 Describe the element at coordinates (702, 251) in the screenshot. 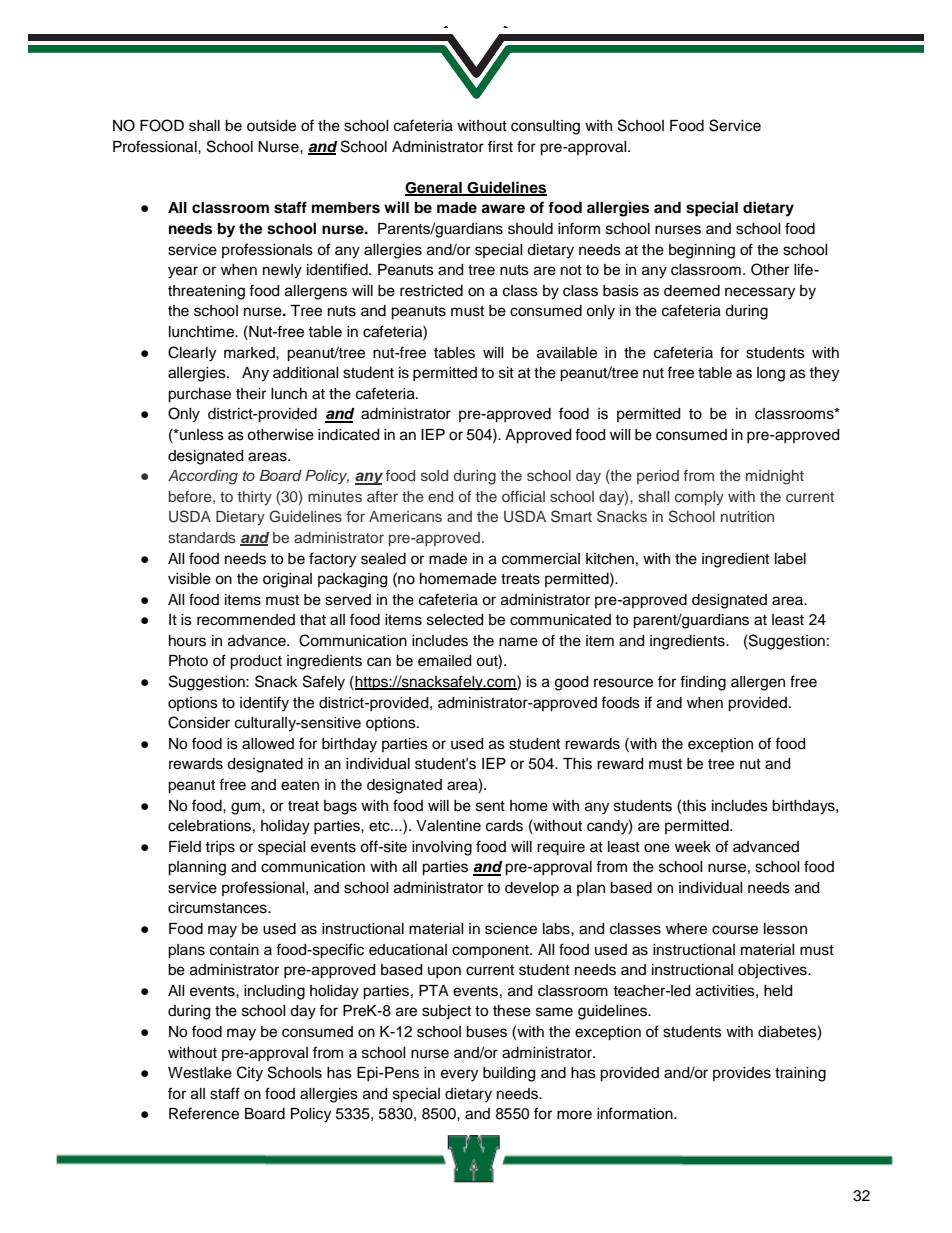

I see `beginning` at that location.
